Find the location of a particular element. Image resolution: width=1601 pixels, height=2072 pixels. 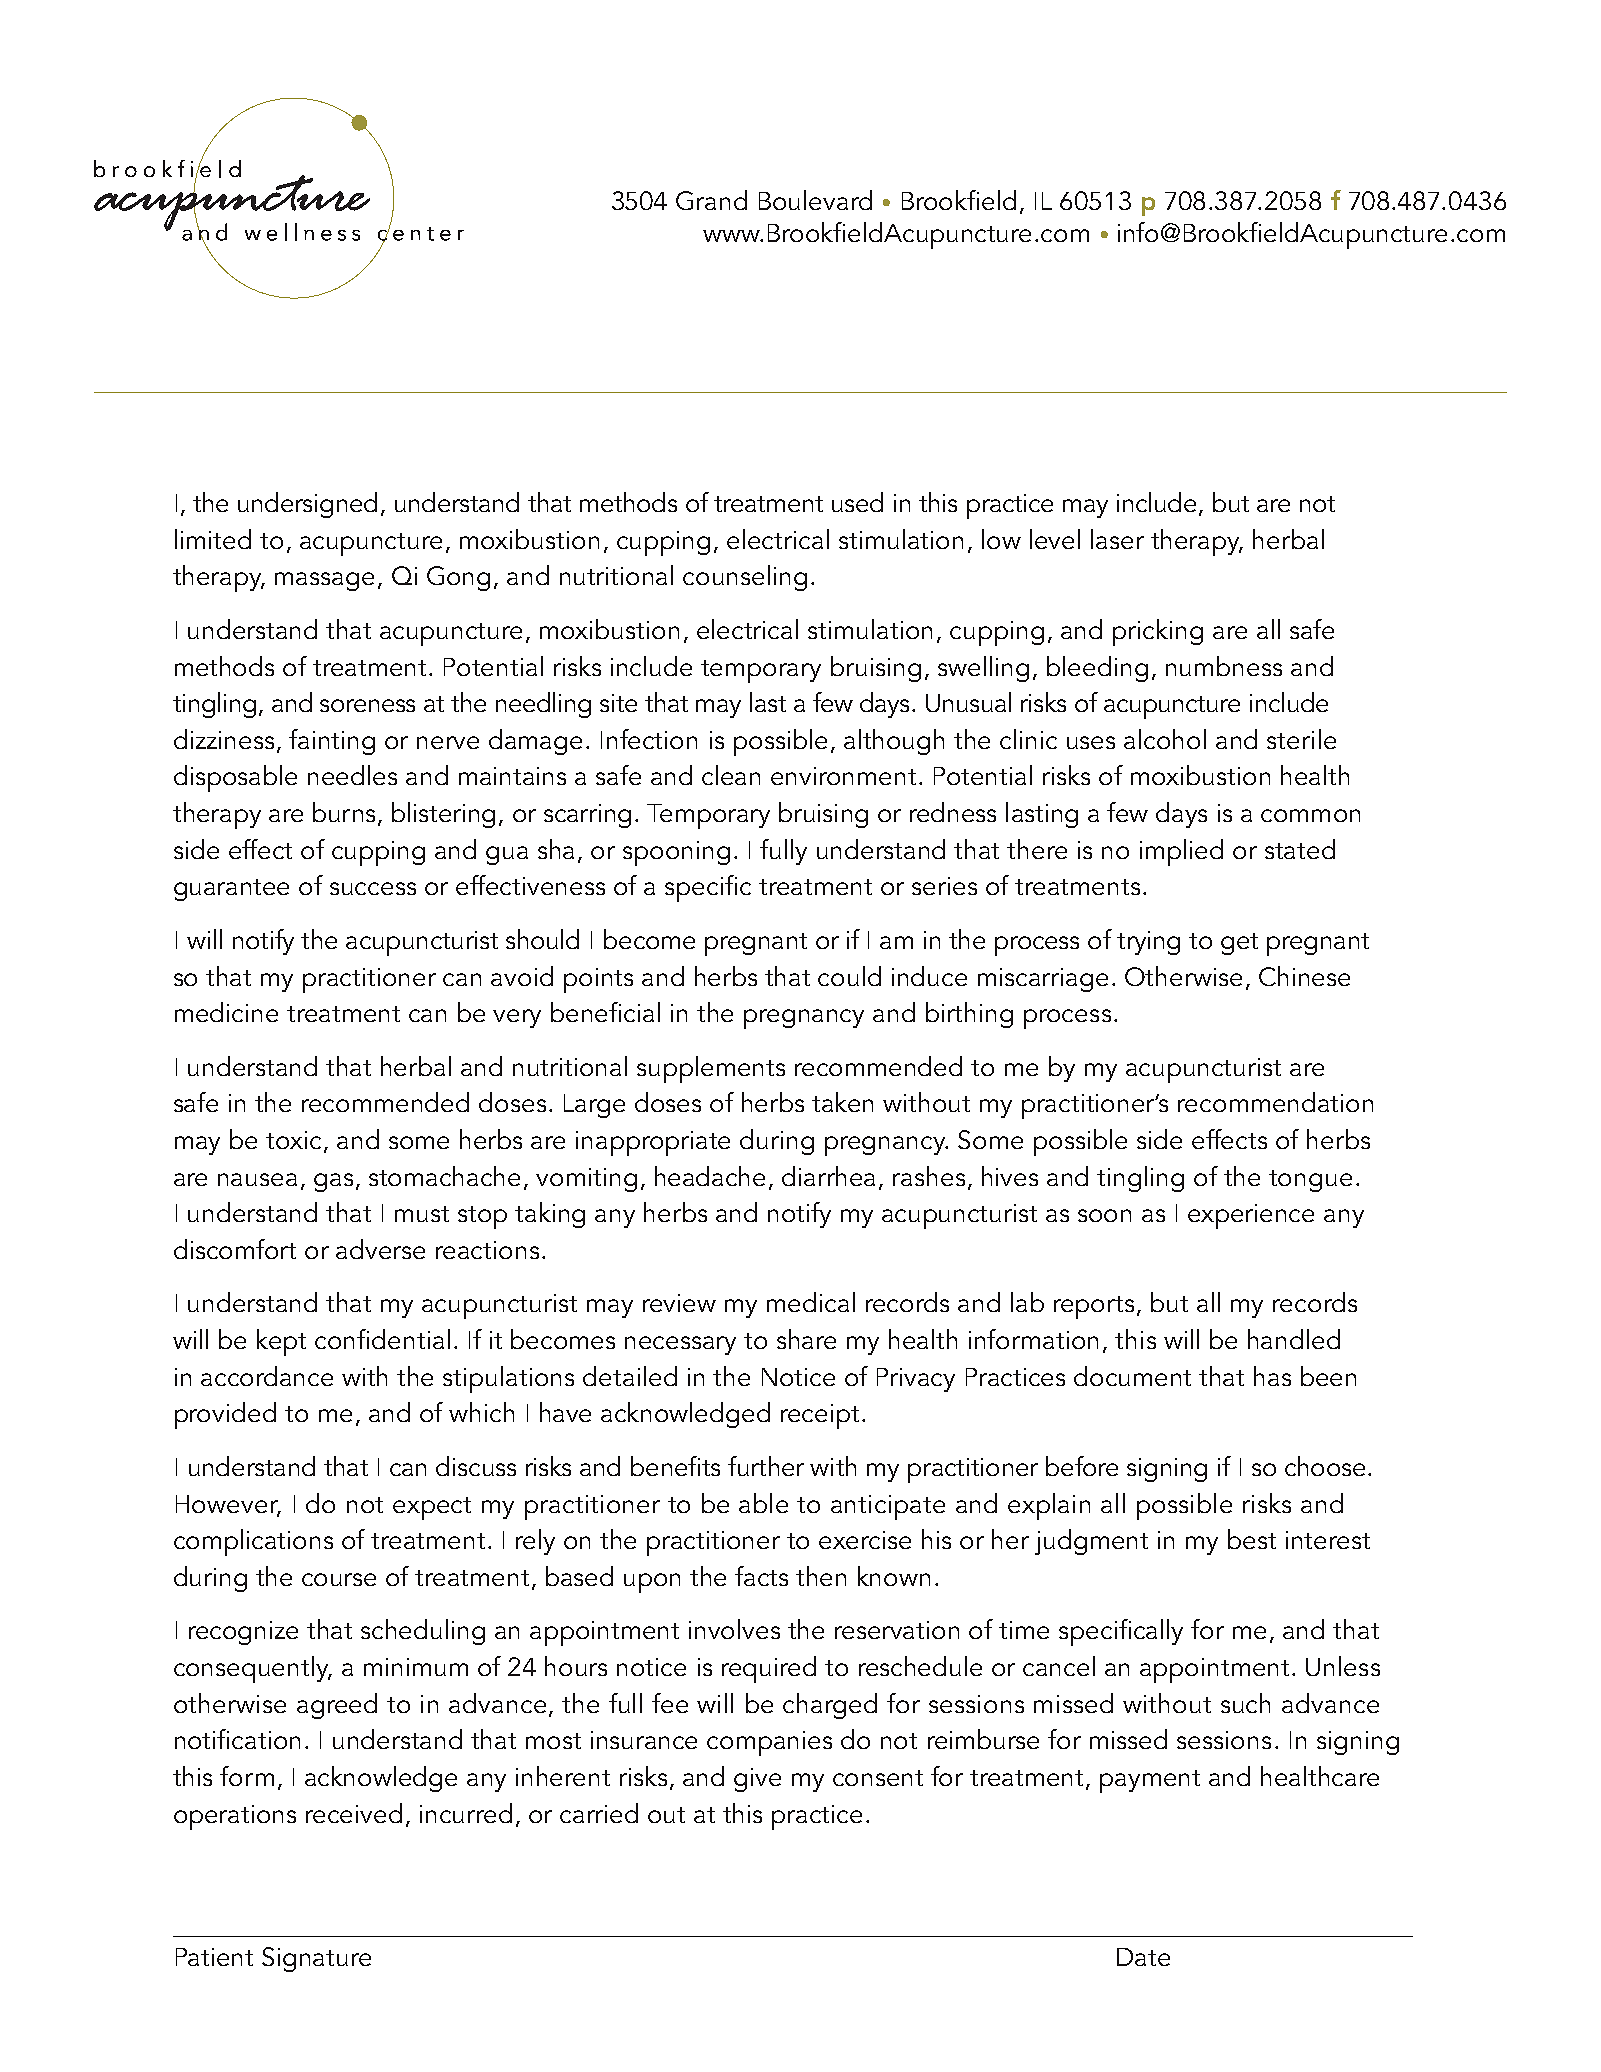

Signature is located at coordinates (316, 1959).
